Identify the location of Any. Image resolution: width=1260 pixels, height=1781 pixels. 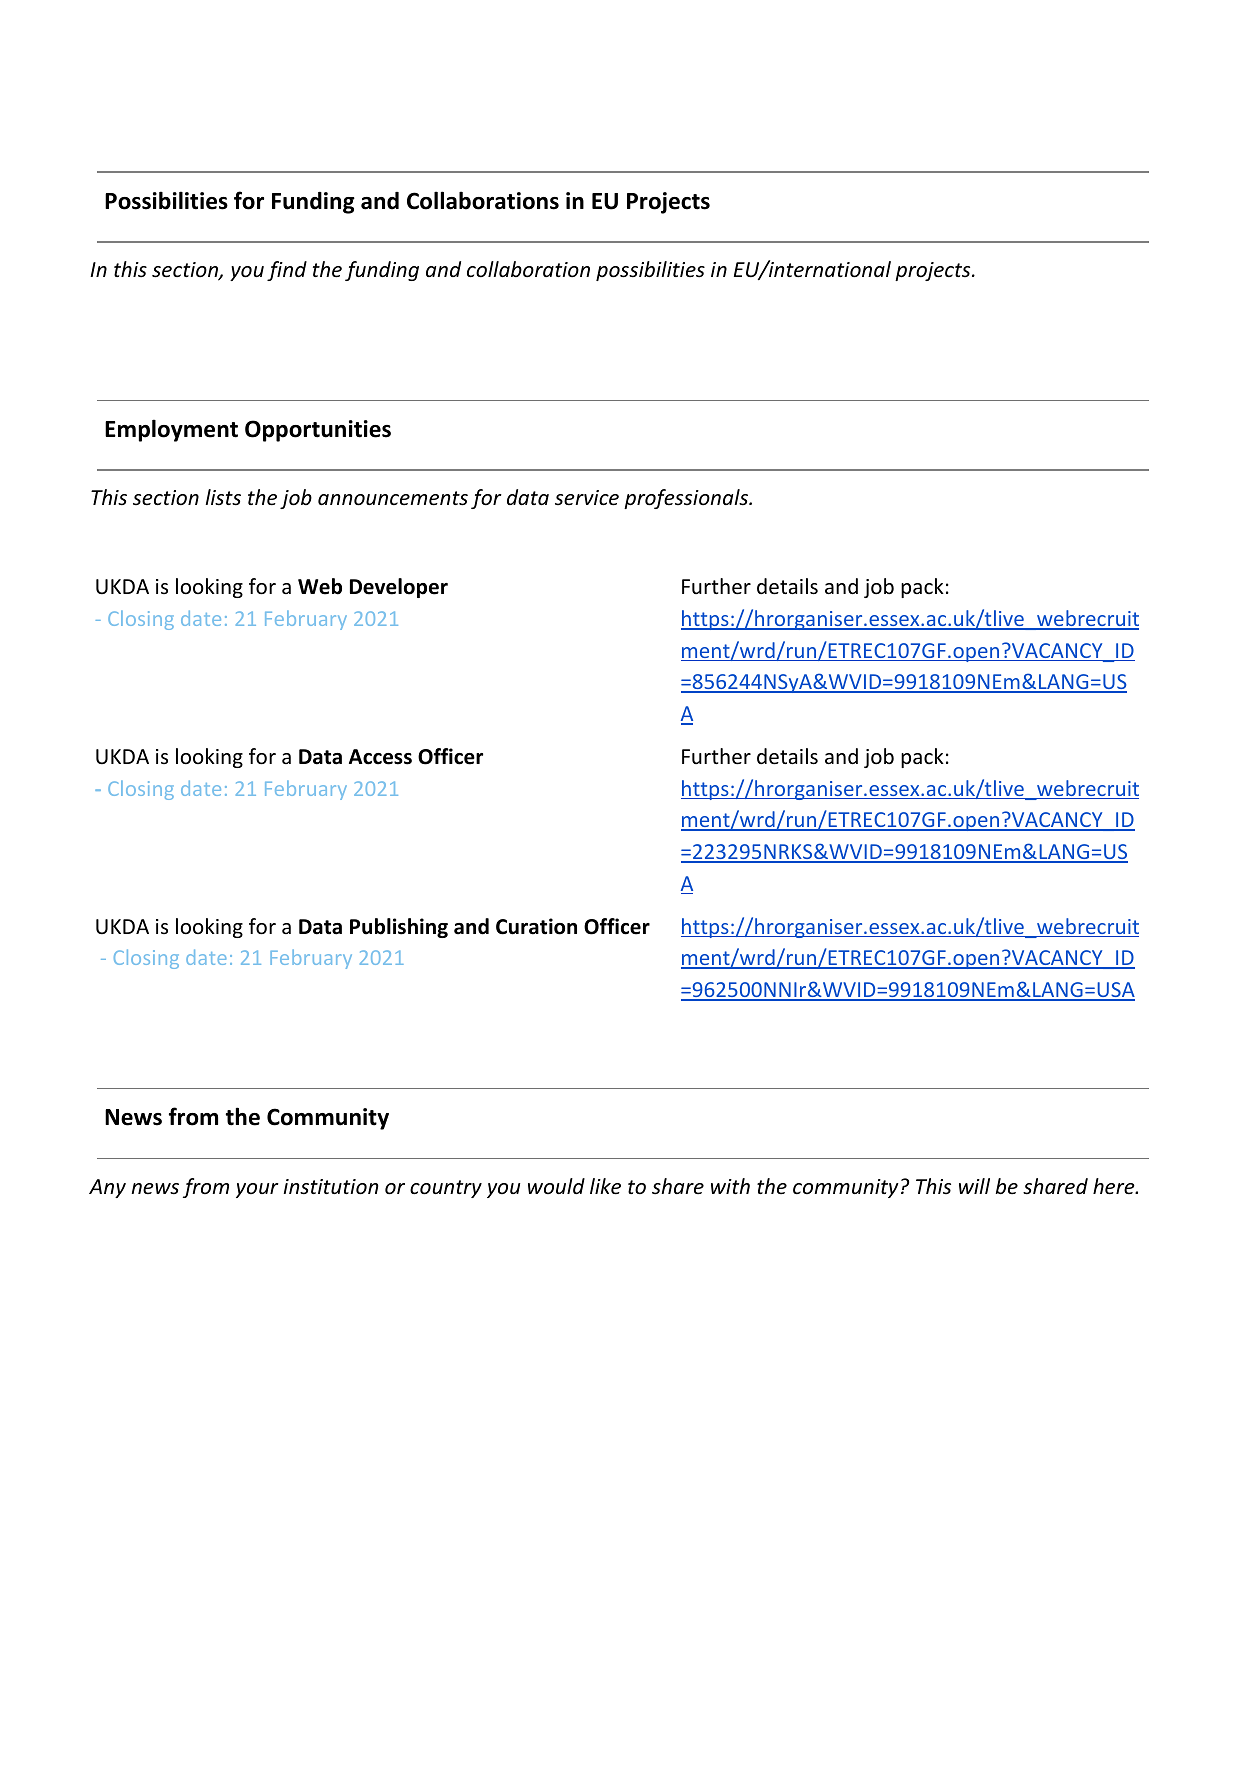
(107, 1188).
